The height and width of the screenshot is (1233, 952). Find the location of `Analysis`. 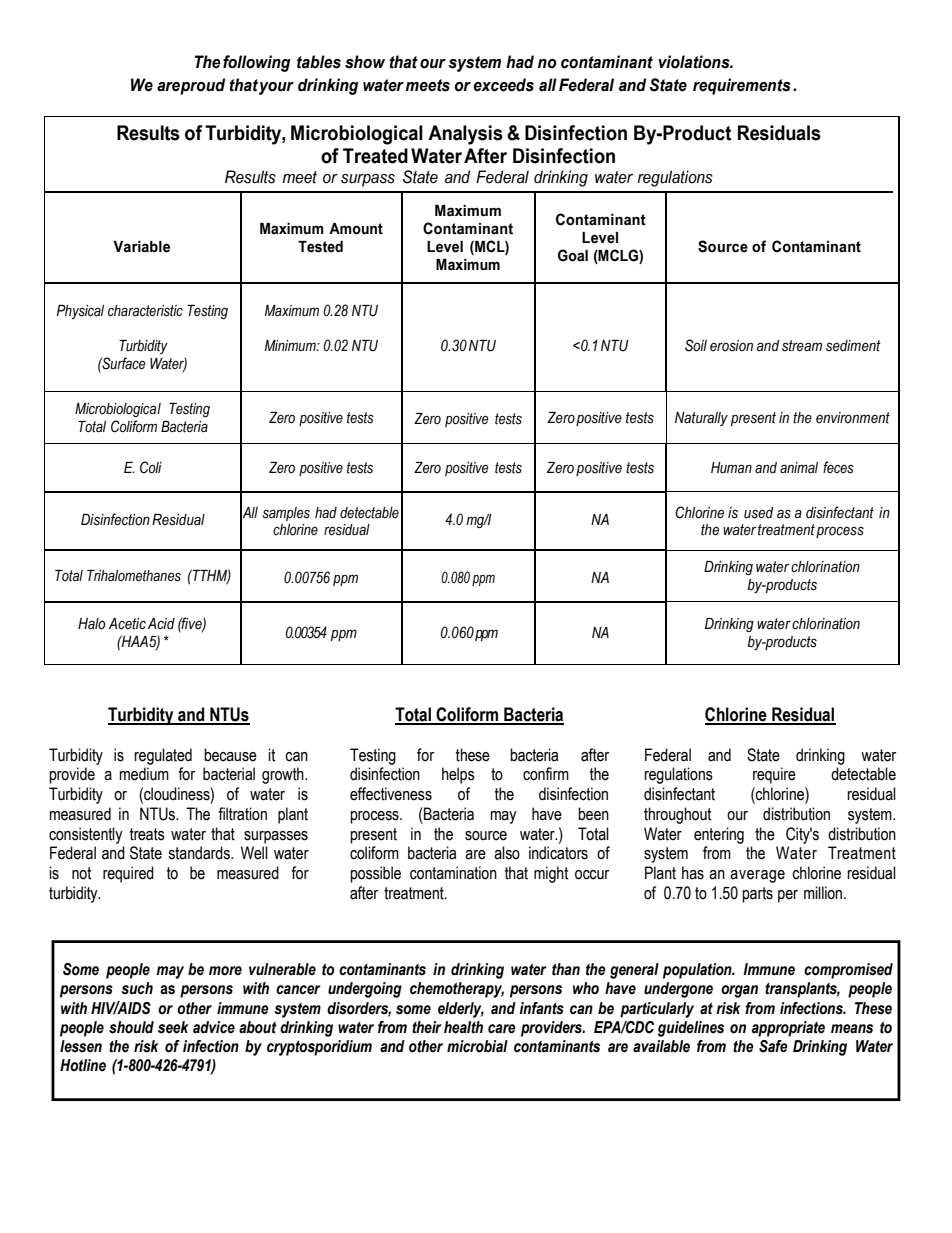

Analysis is located at coordinates (465, 135).
